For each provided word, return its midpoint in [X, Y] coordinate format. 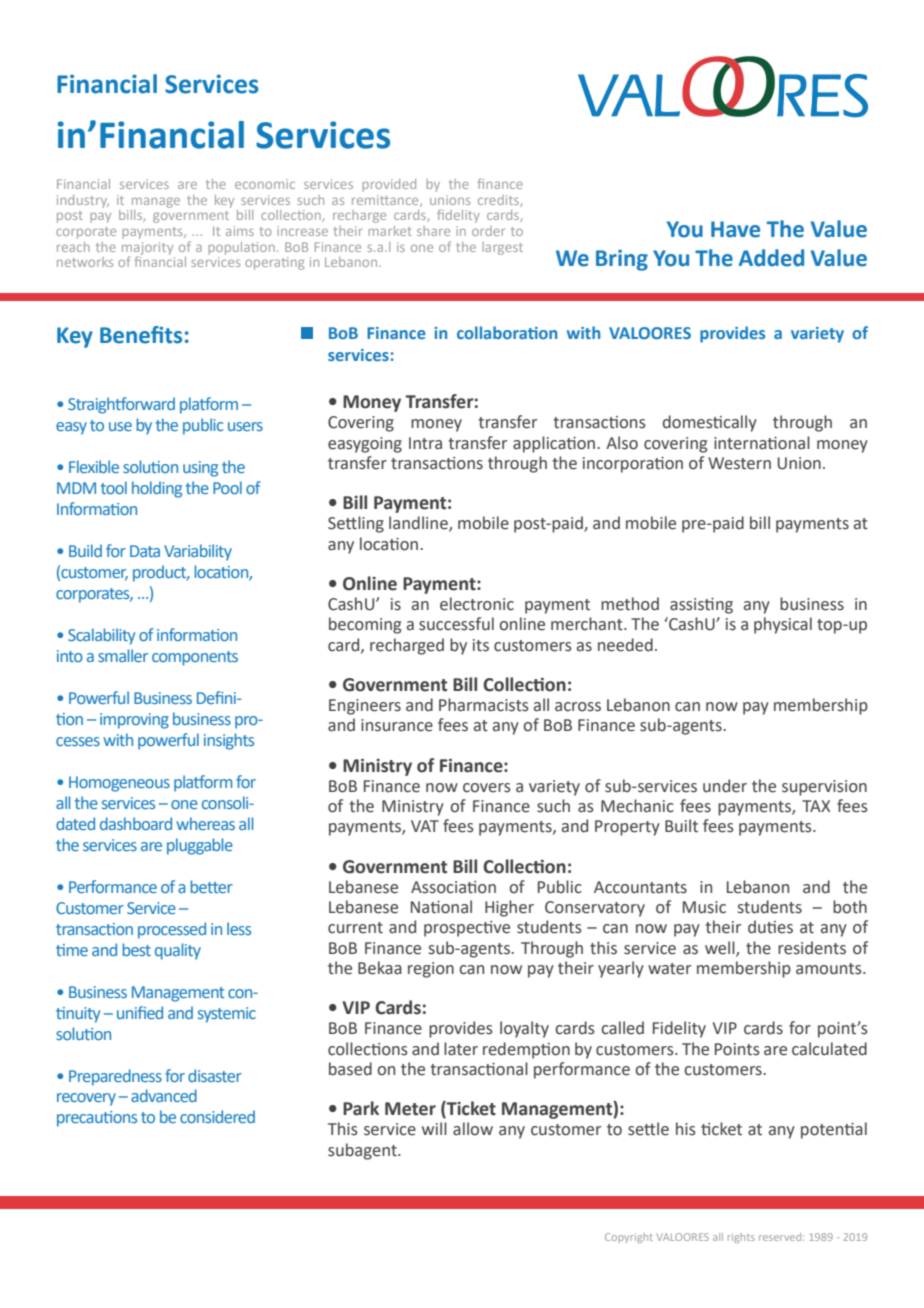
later [461, 1049]
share [433, 231]
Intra [425, 443]
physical [783, 625]
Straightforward [121, 405]
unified [140, 1012]
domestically [710, 423]
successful [456, 624]
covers [487, 788]
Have [735, 229]
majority [147, 249]
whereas [205, 823]
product [161, 573]
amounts [830, 969]
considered [217, 1116]
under [725, 786]
